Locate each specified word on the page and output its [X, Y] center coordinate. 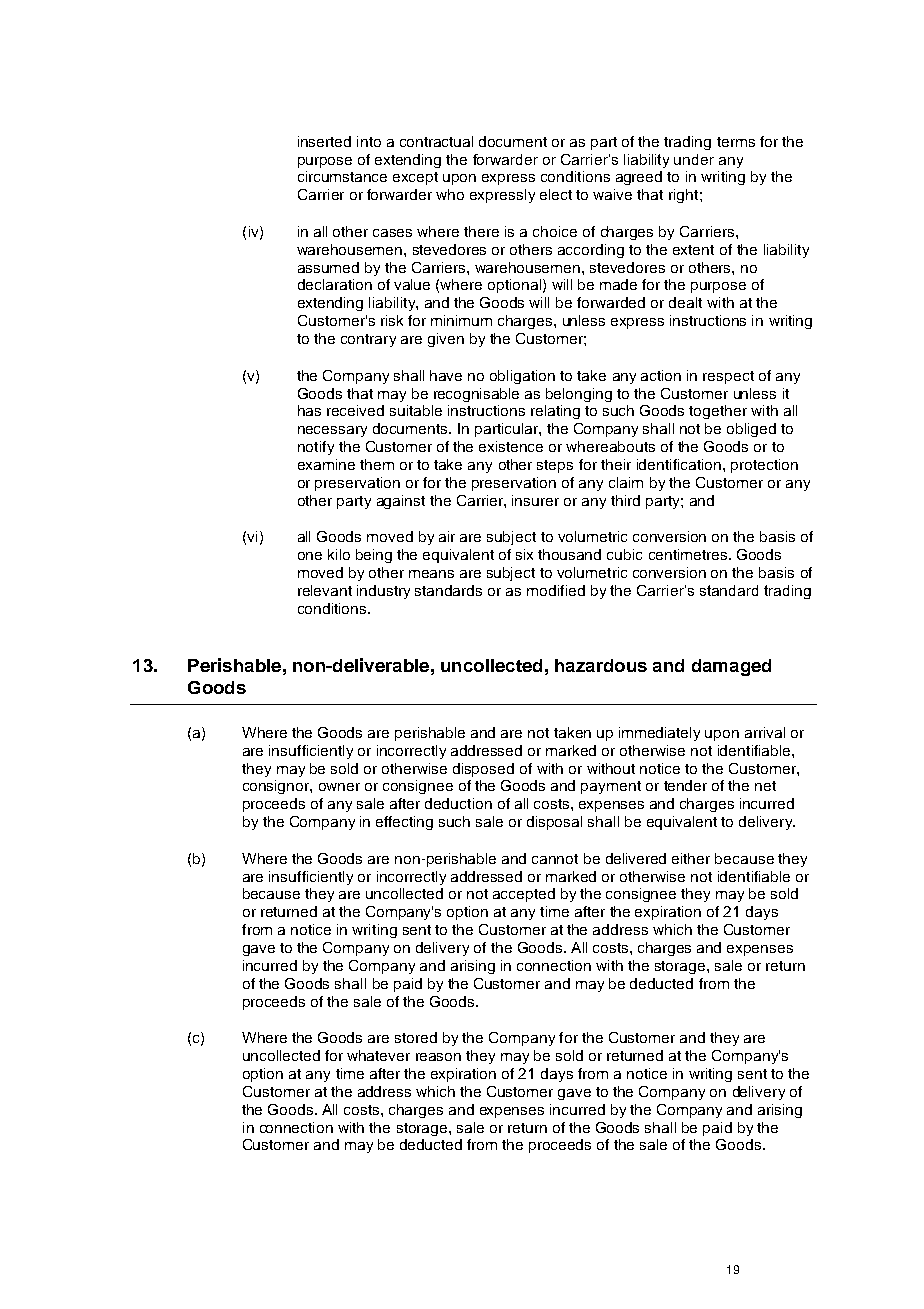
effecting [404, 823]
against [401, 502]
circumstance [342, 176]
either [691, 858]
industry [383, 592]
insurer [535, 500]
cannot [555, 859]
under [694, 159]
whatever [378, 1055]
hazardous [601, 665]
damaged [731, 667]
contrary [368, 340]
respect [728, 377]
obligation [522, 377]
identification [679, 464]
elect [556, 194]
